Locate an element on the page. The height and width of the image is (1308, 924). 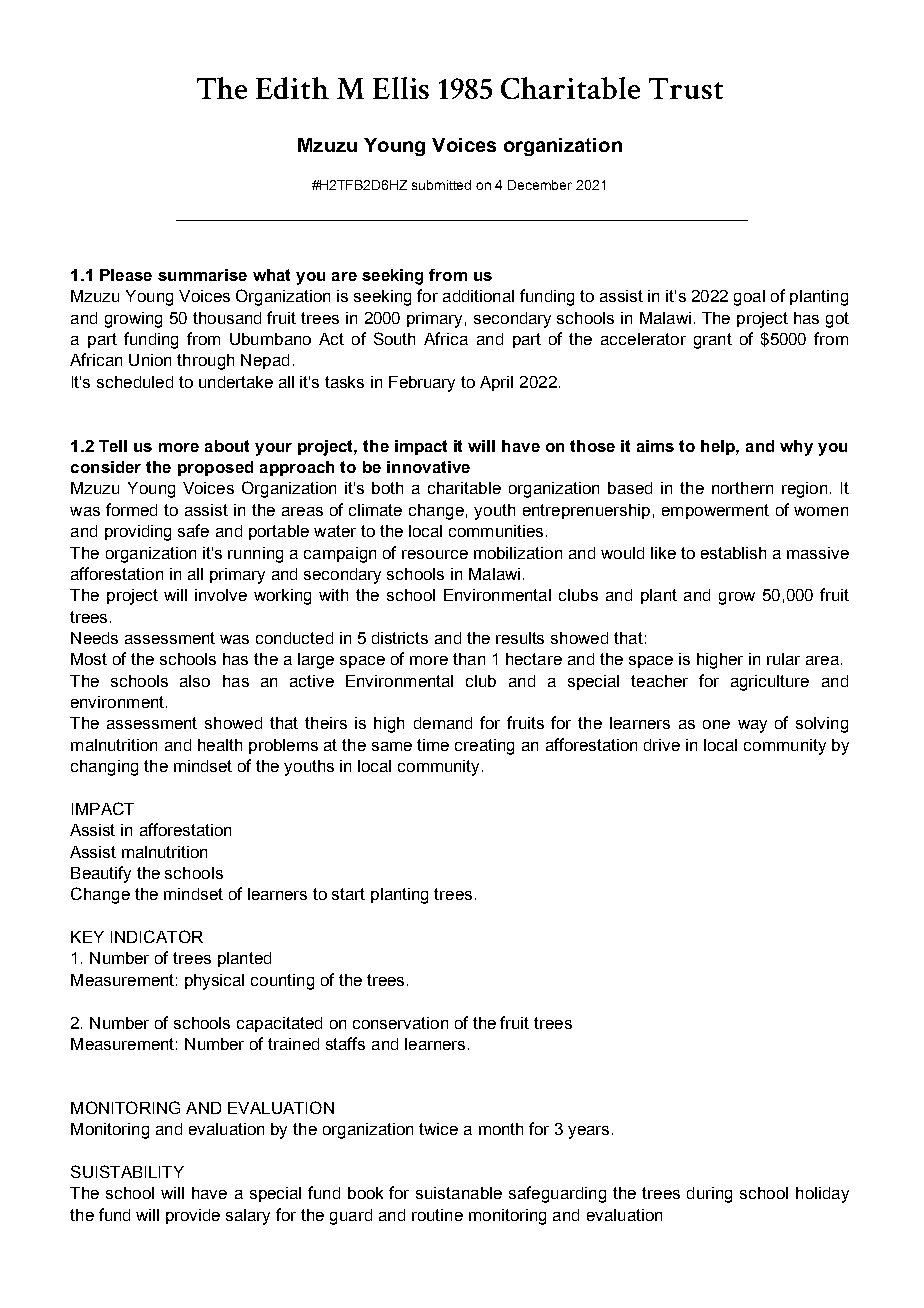
Trust is located at coordinates (686, 88).
